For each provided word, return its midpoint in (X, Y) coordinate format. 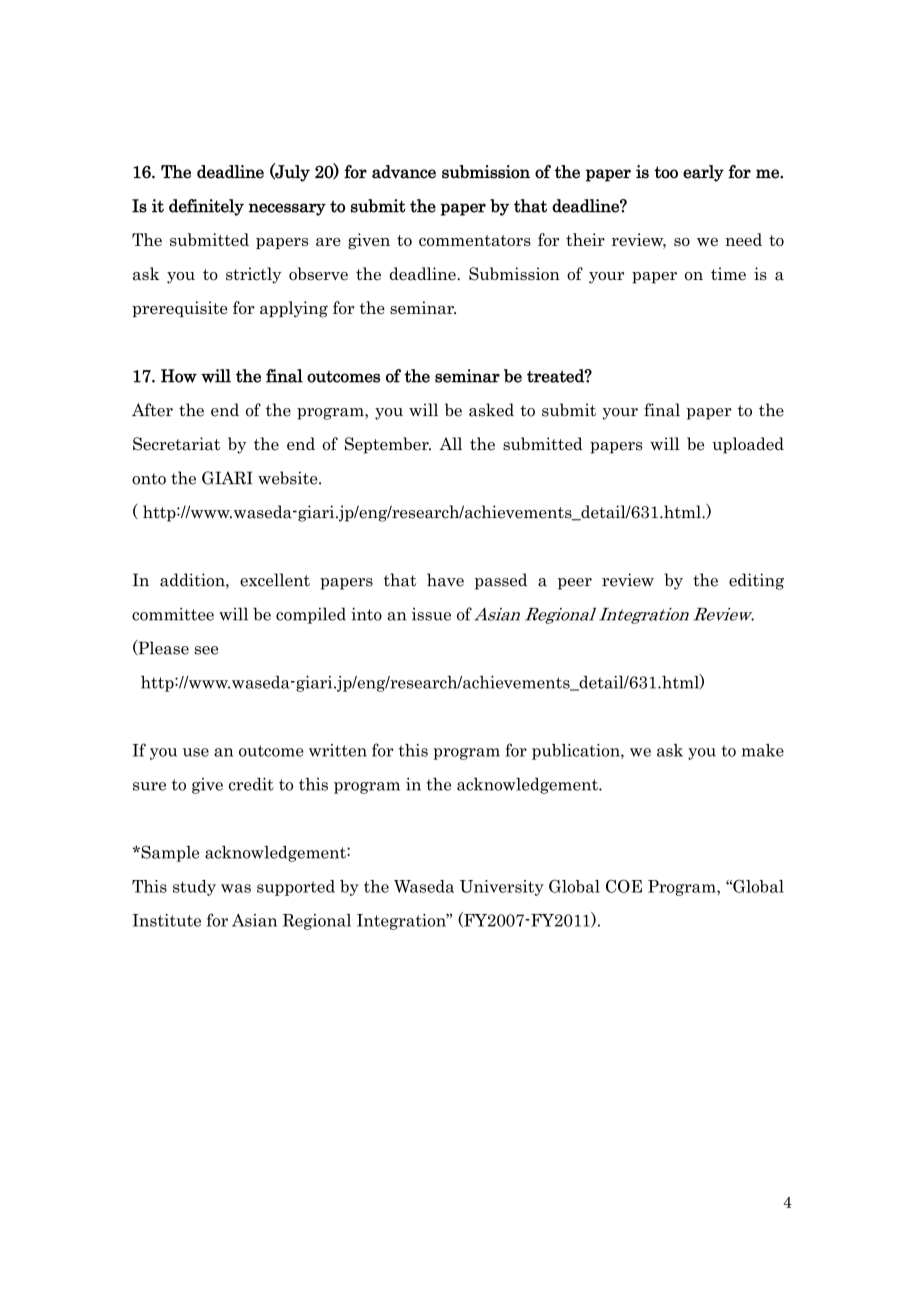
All (450, 443)
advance (404, 172)
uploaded (748, 445)
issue (431, 614)
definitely (206, 207)
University (502, 888)
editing (756, 581)
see (206, 650)
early (703, 173)
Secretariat (176, 444)
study (194, 888)
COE (624, 886)
